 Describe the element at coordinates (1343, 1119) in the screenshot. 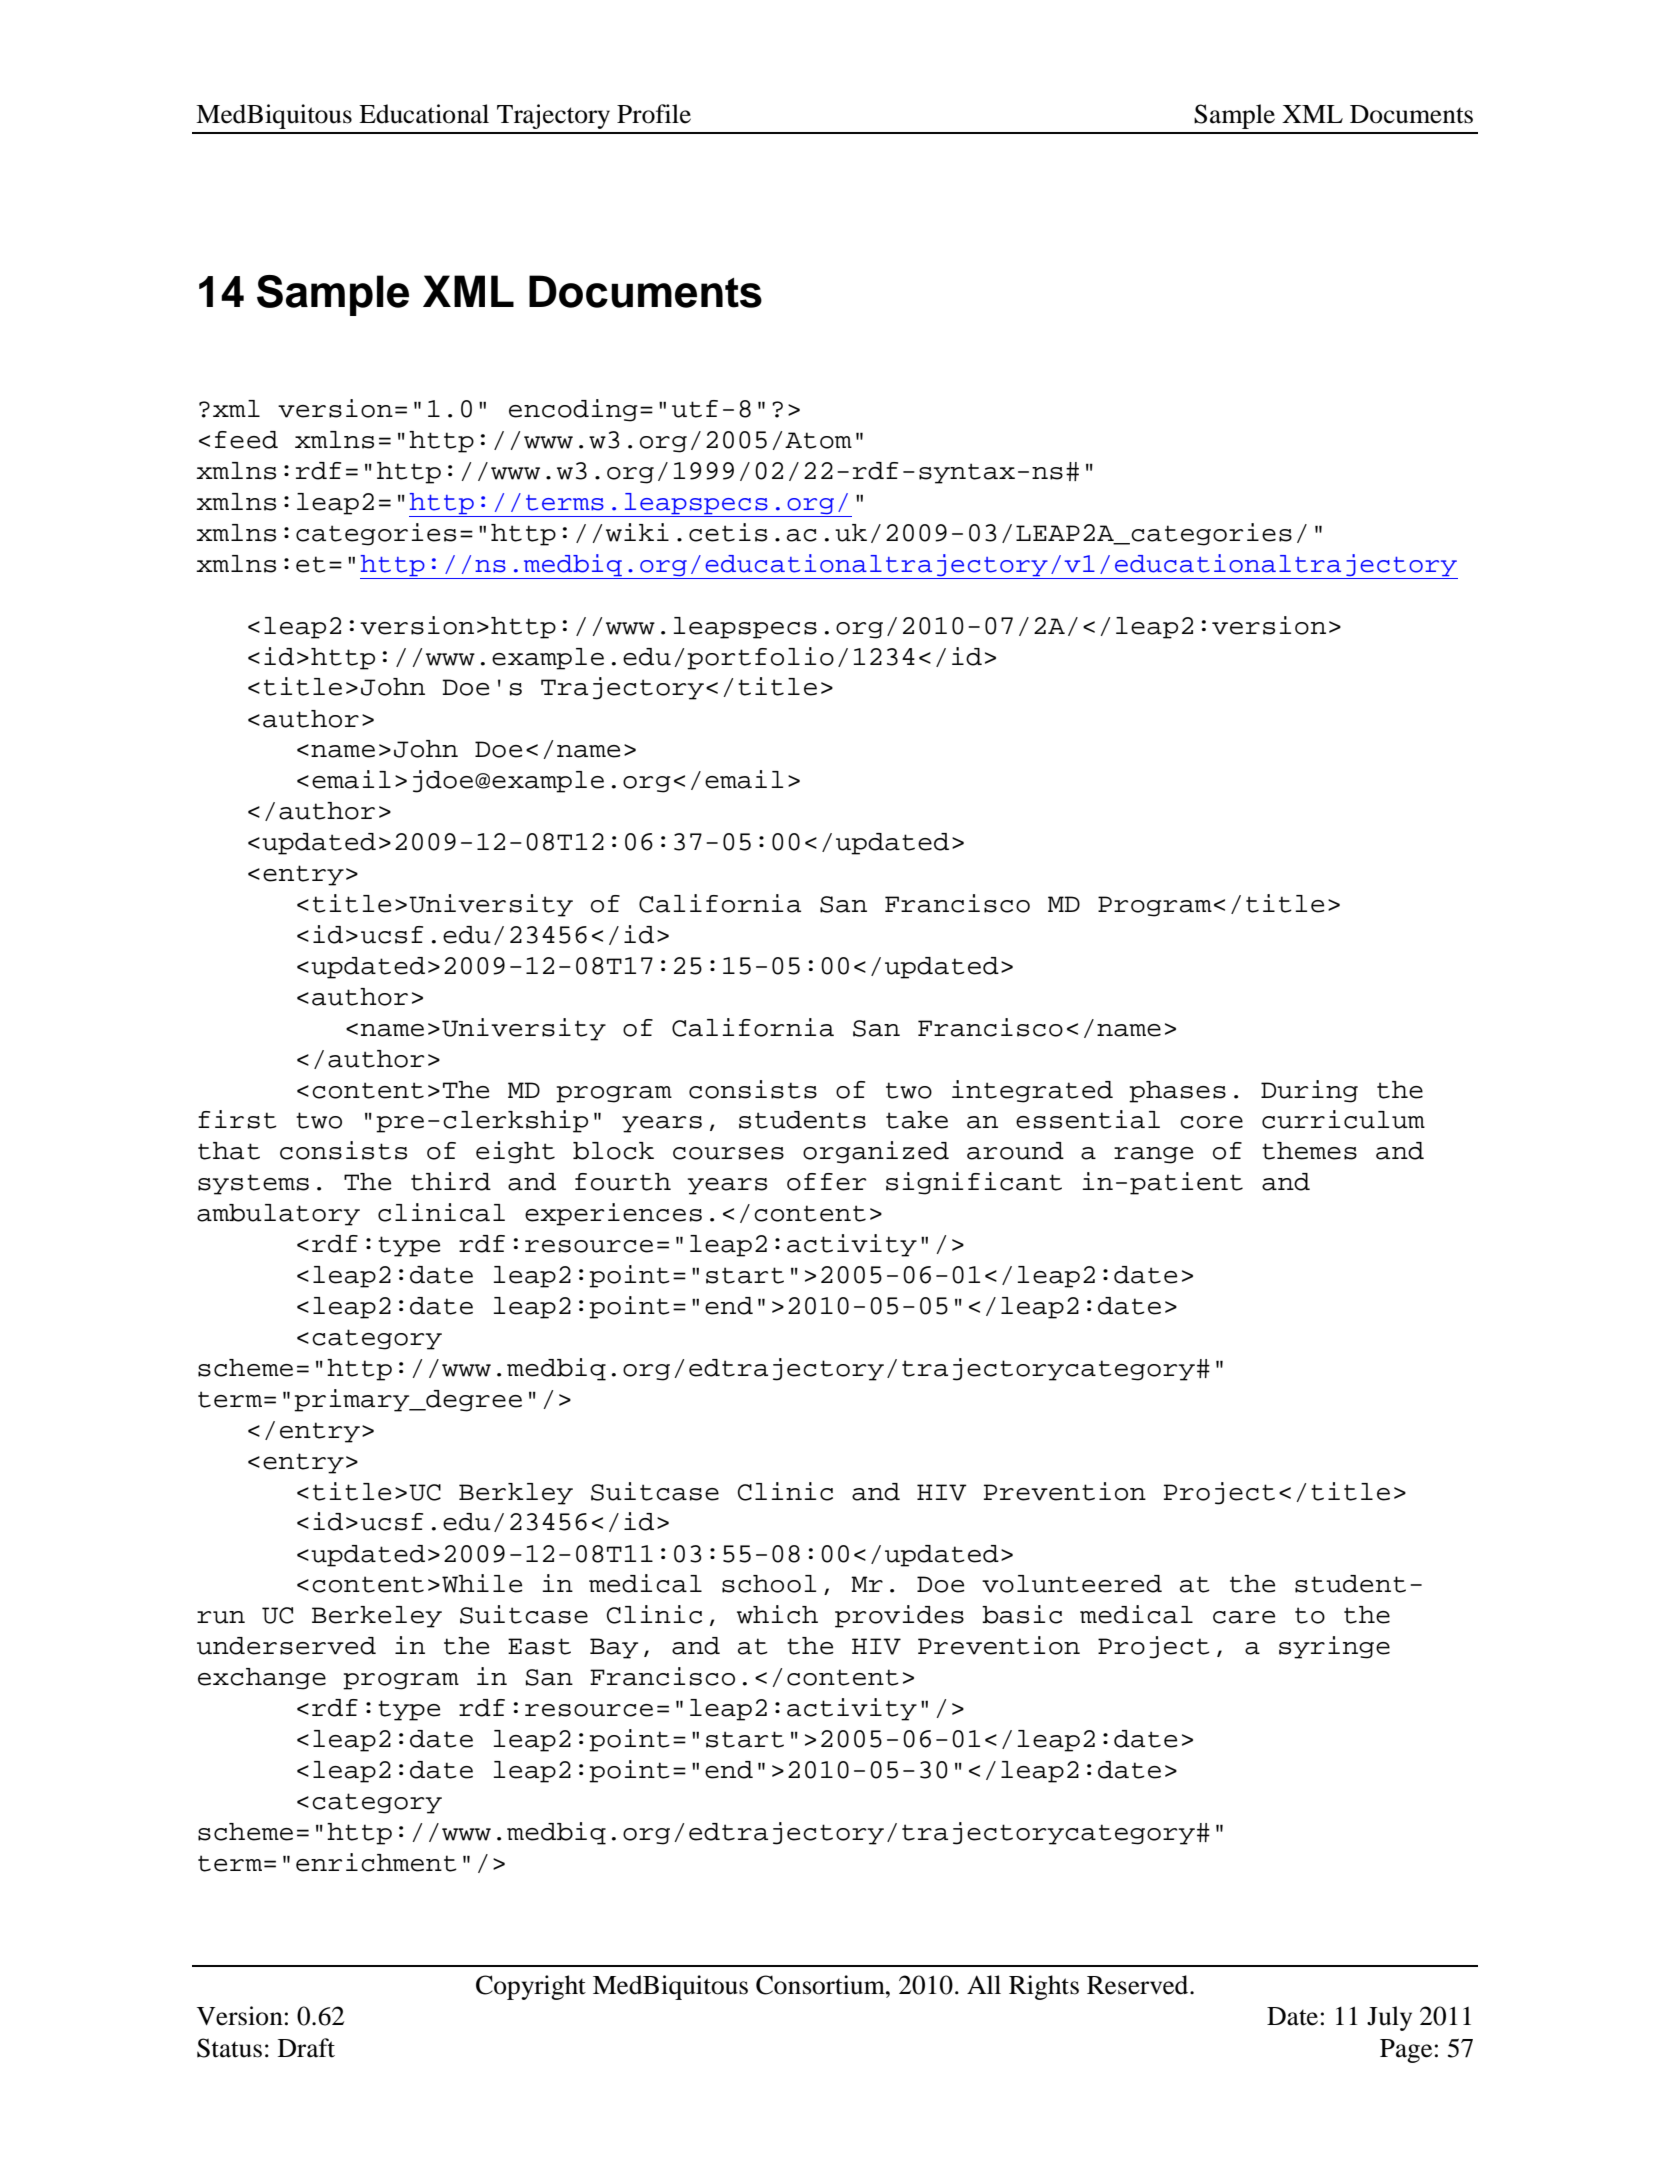

I see `curriculum` at that location.
